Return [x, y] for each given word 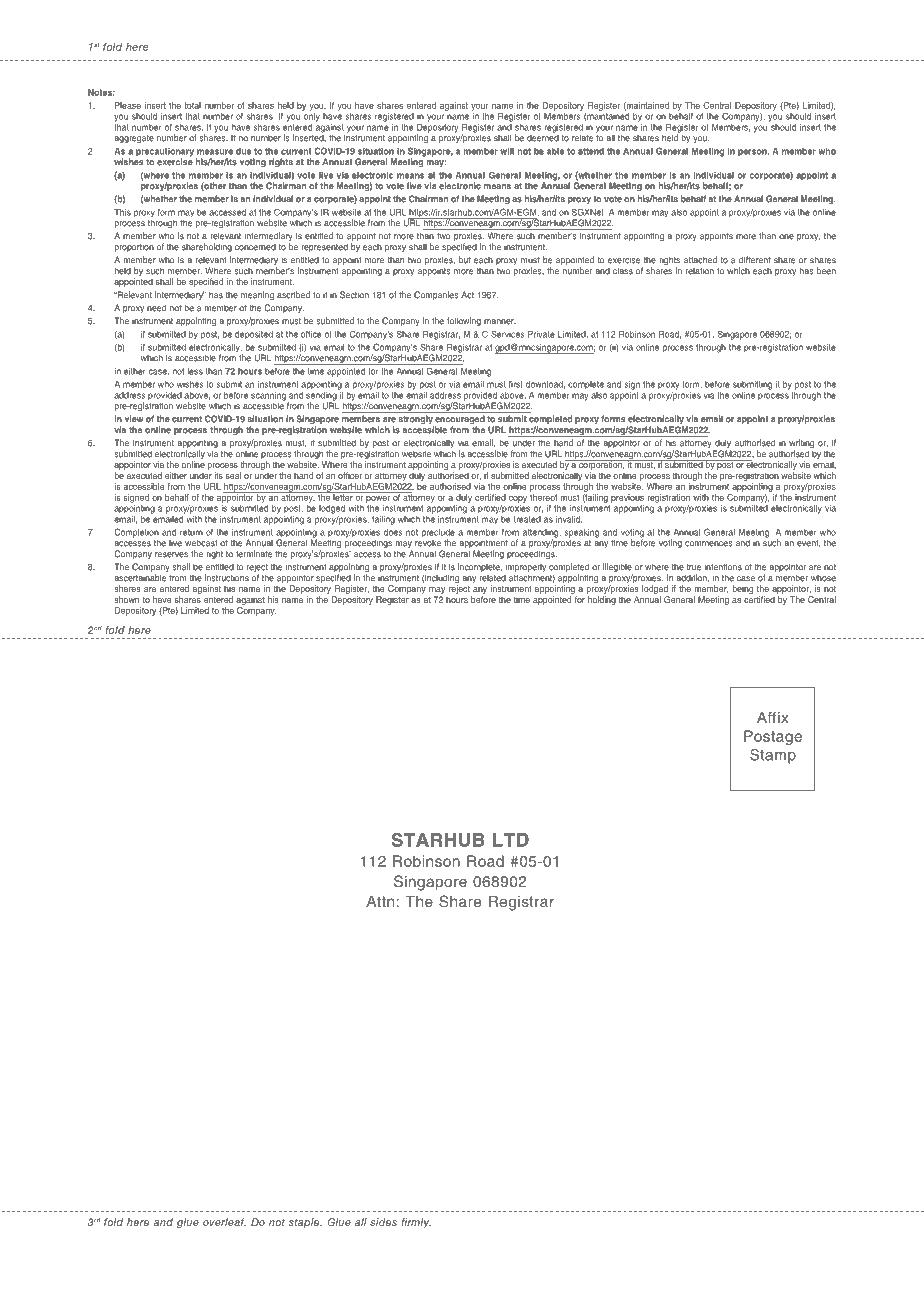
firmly [416, 1223]
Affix [773, 717]
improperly [526, 569]
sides [383, 1222]
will [507, 151]
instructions [227, 578]
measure [215, 152]
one [786, 237]
